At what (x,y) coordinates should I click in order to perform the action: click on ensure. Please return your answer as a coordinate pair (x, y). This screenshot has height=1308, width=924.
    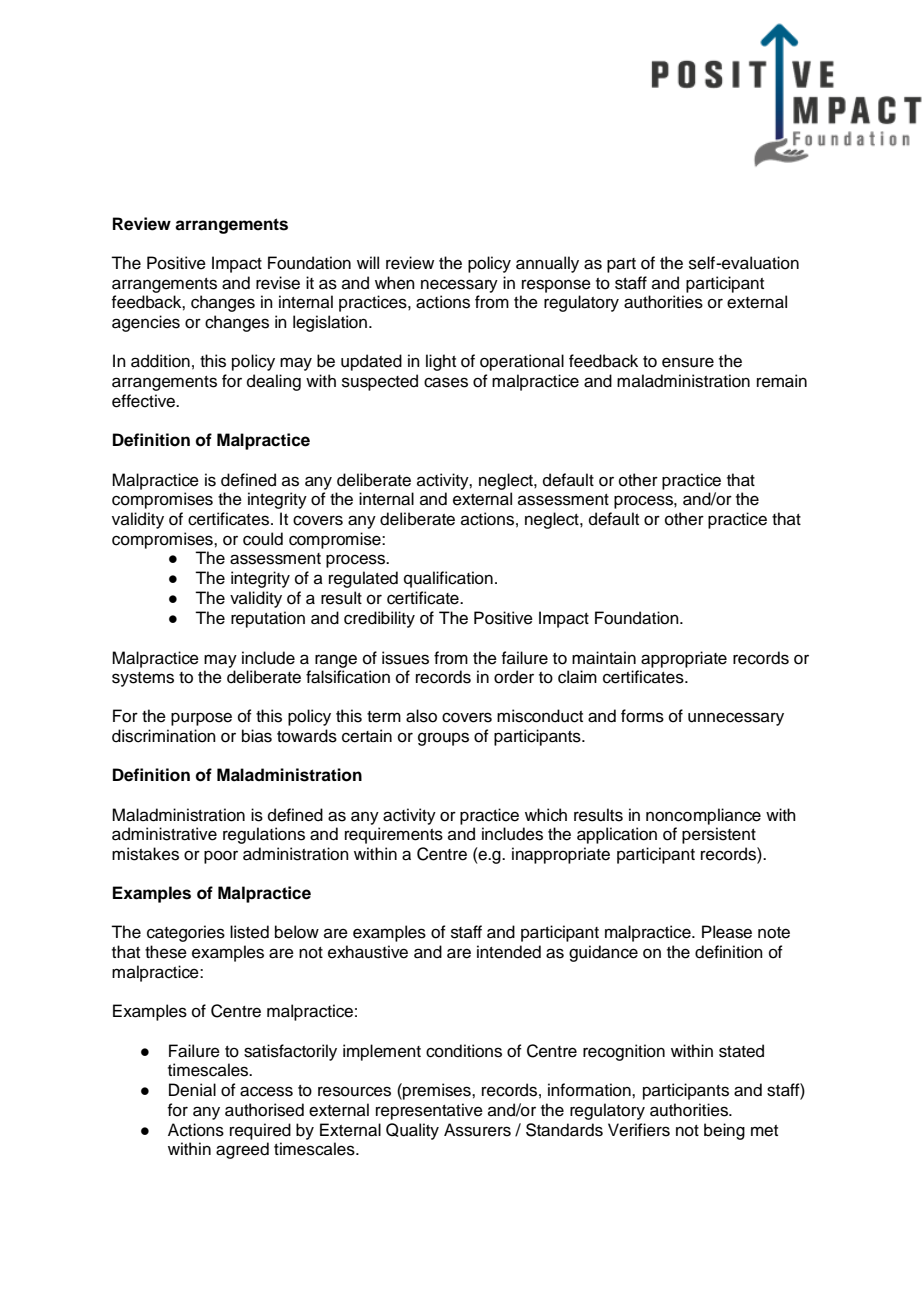
    Looking at the image, I should click on (688, 362).
